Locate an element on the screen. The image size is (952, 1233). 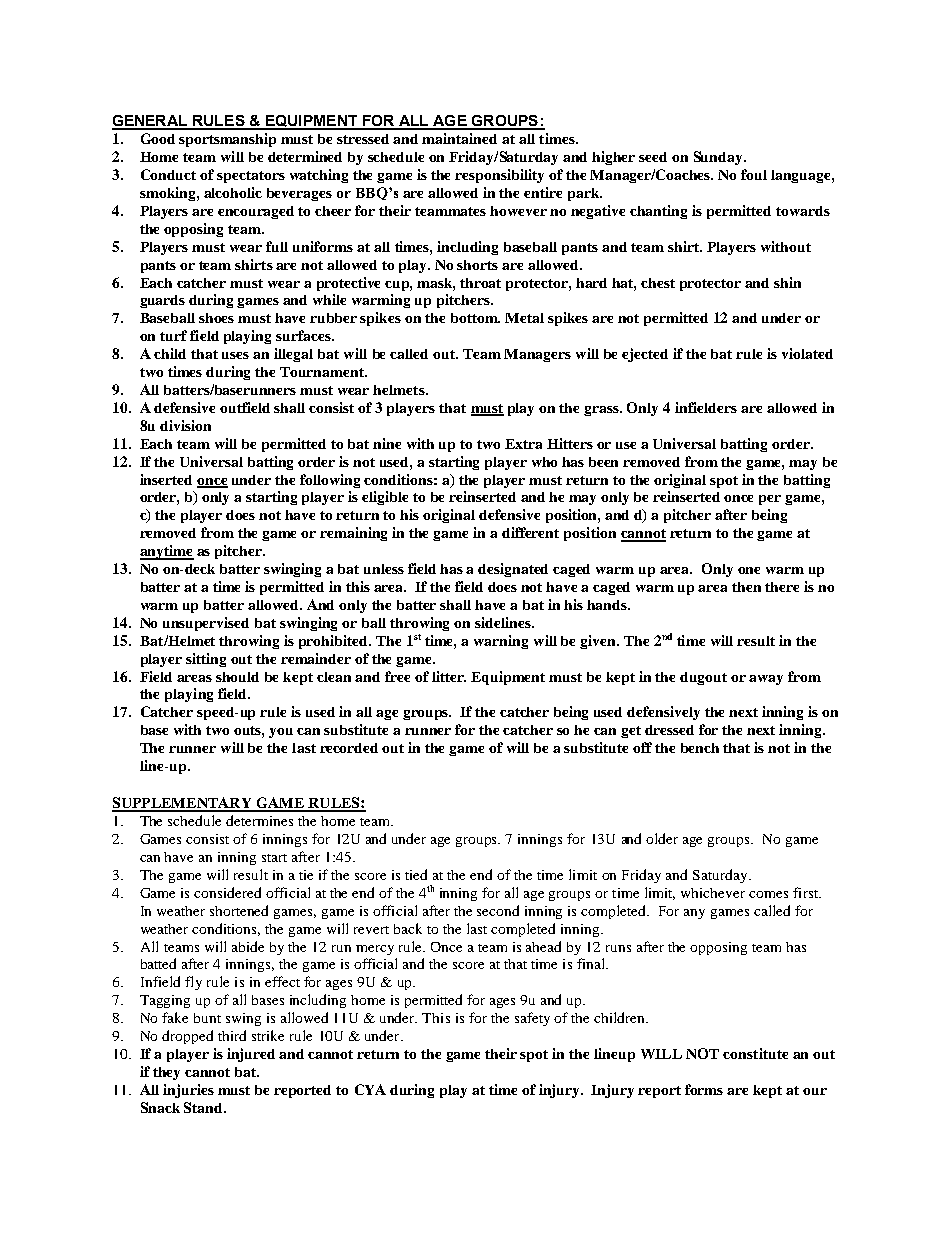
one is located at coordinates (749, 570).
